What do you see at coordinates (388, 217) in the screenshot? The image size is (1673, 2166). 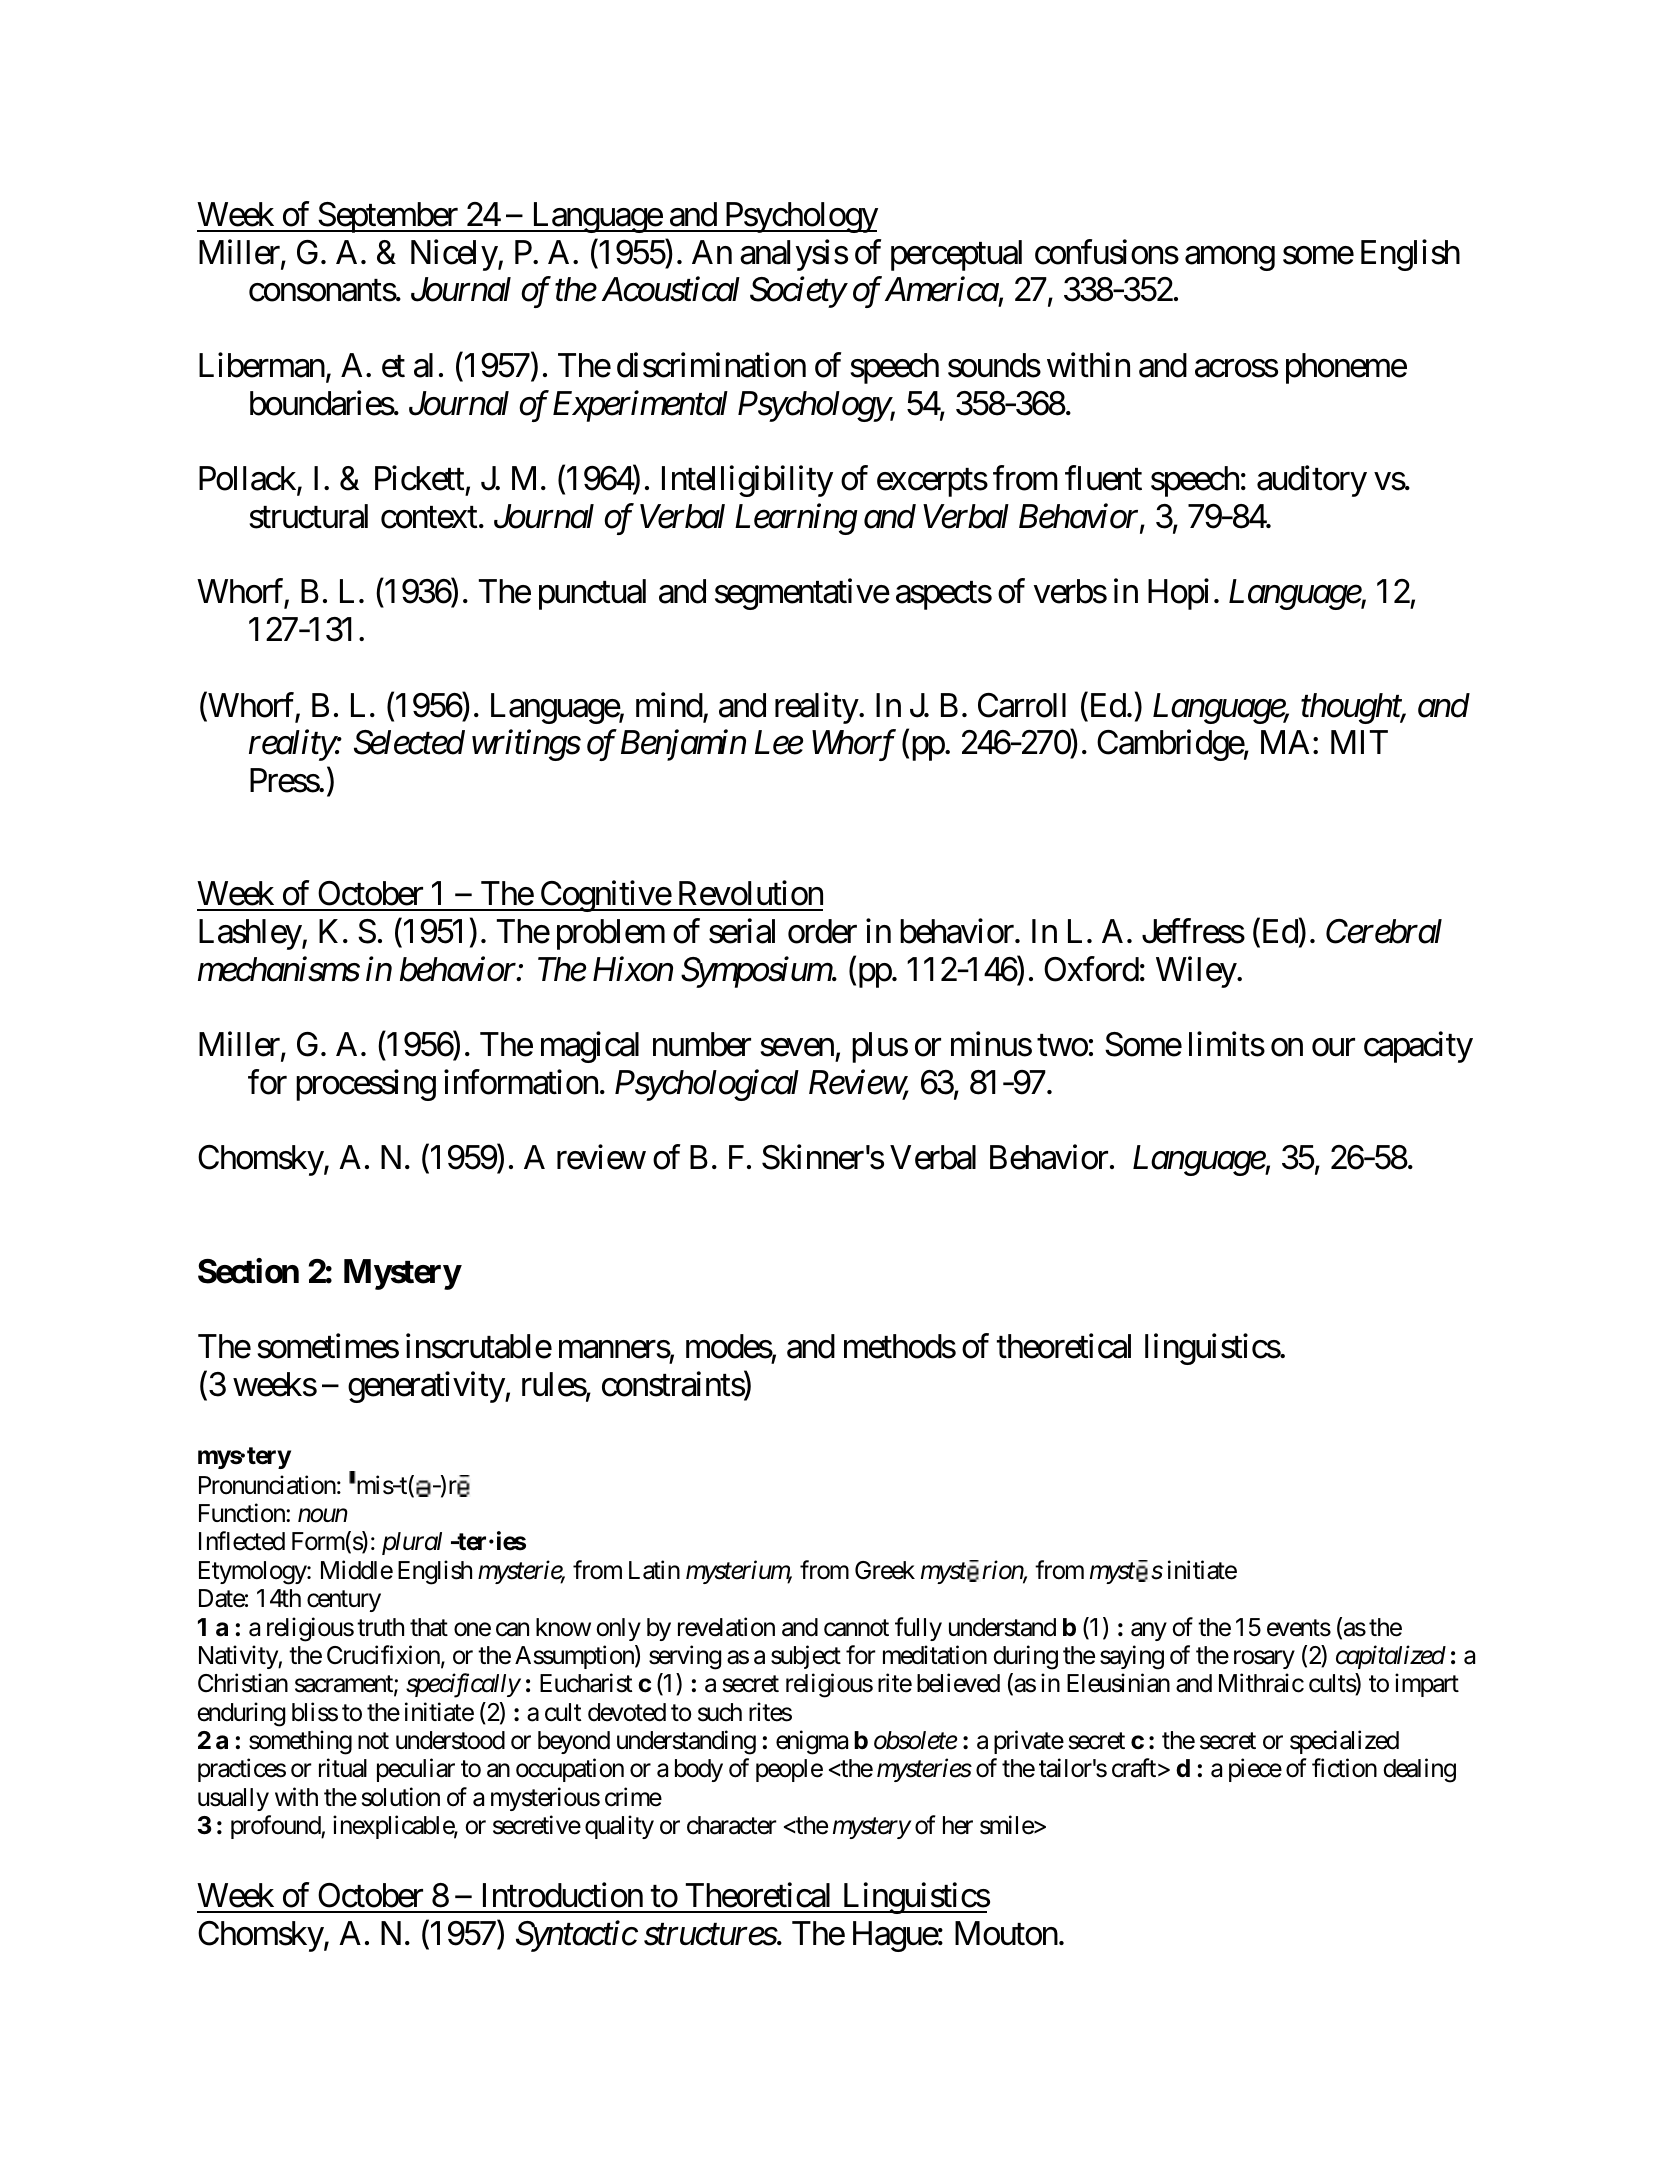 I see `September` at bounding box center [388, 217].
